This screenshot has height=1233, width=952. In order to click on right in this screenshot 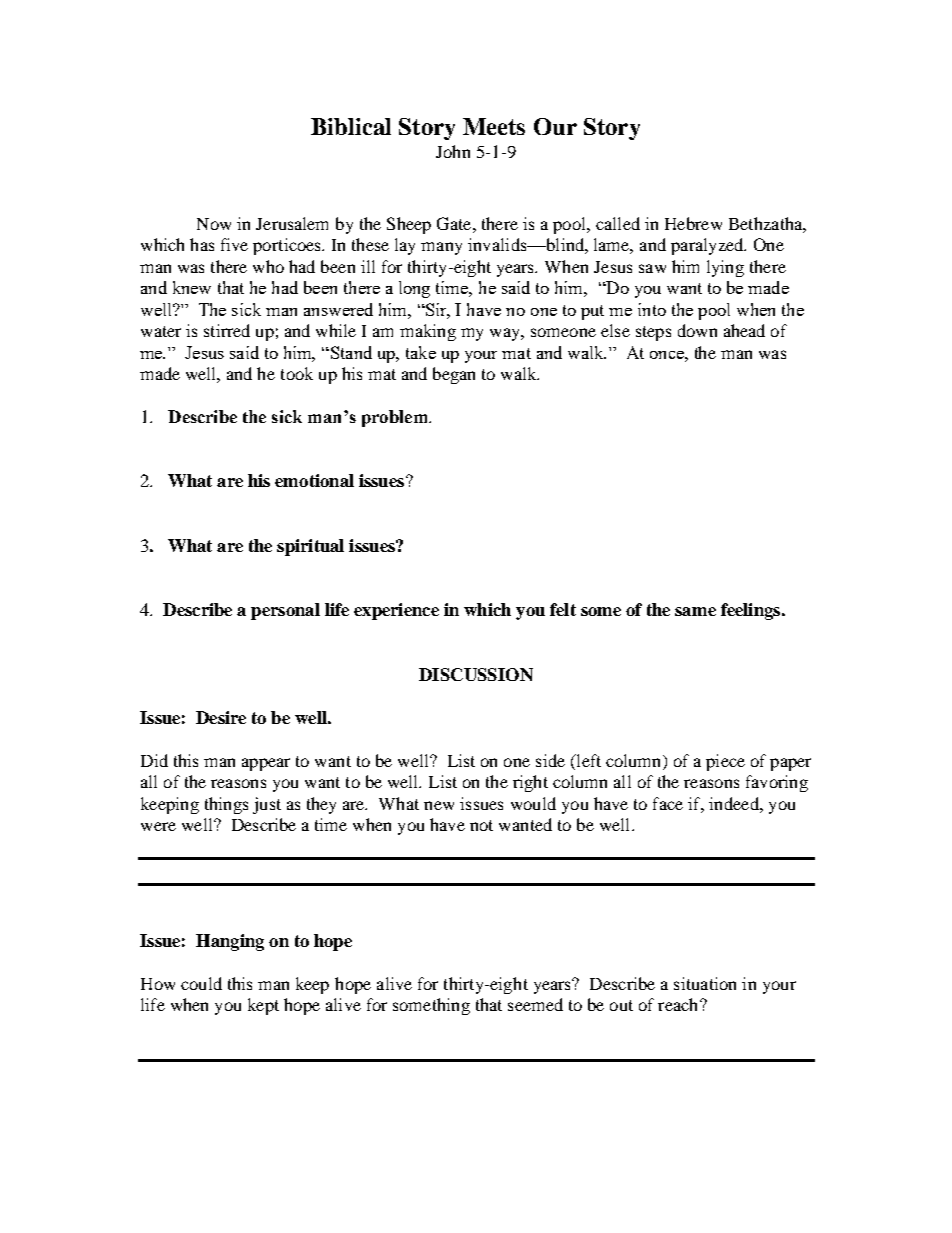, I will do `click(530, 783)`.
